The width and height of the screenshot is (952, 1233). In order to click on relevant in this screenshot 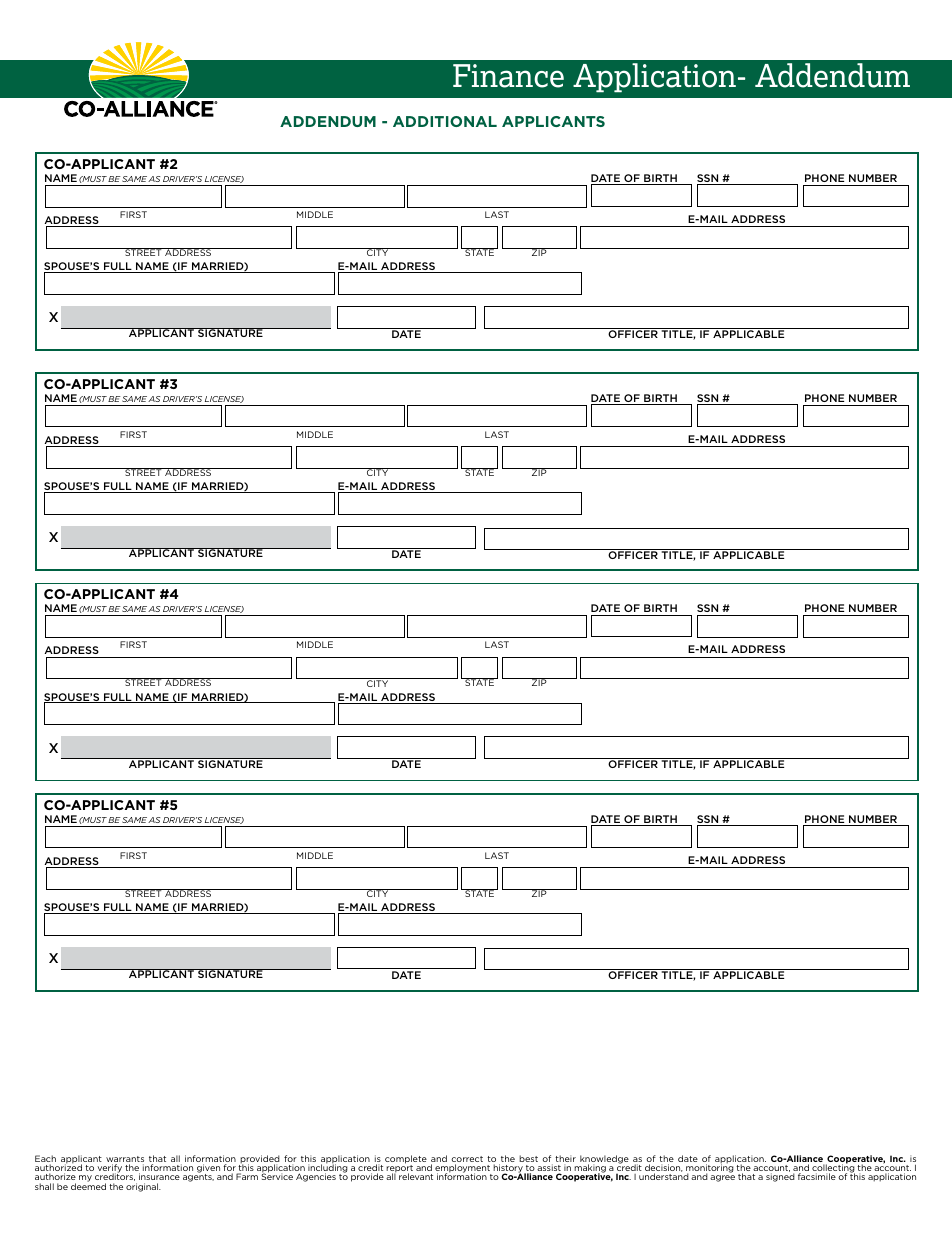, I will do `click(416, 1176)`.
